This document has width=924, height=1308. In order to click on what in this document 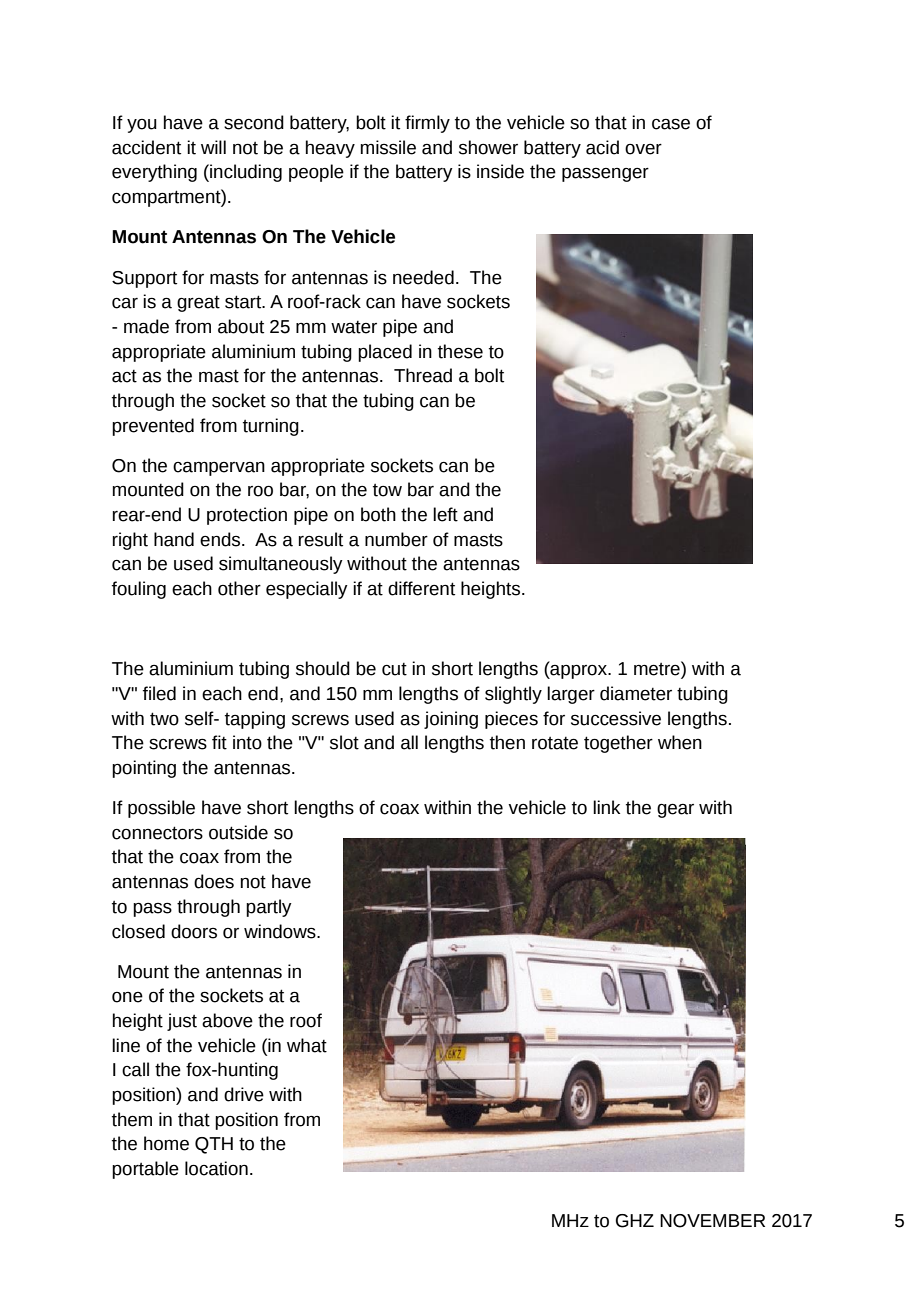, I will do `click(307, 1045)`.
